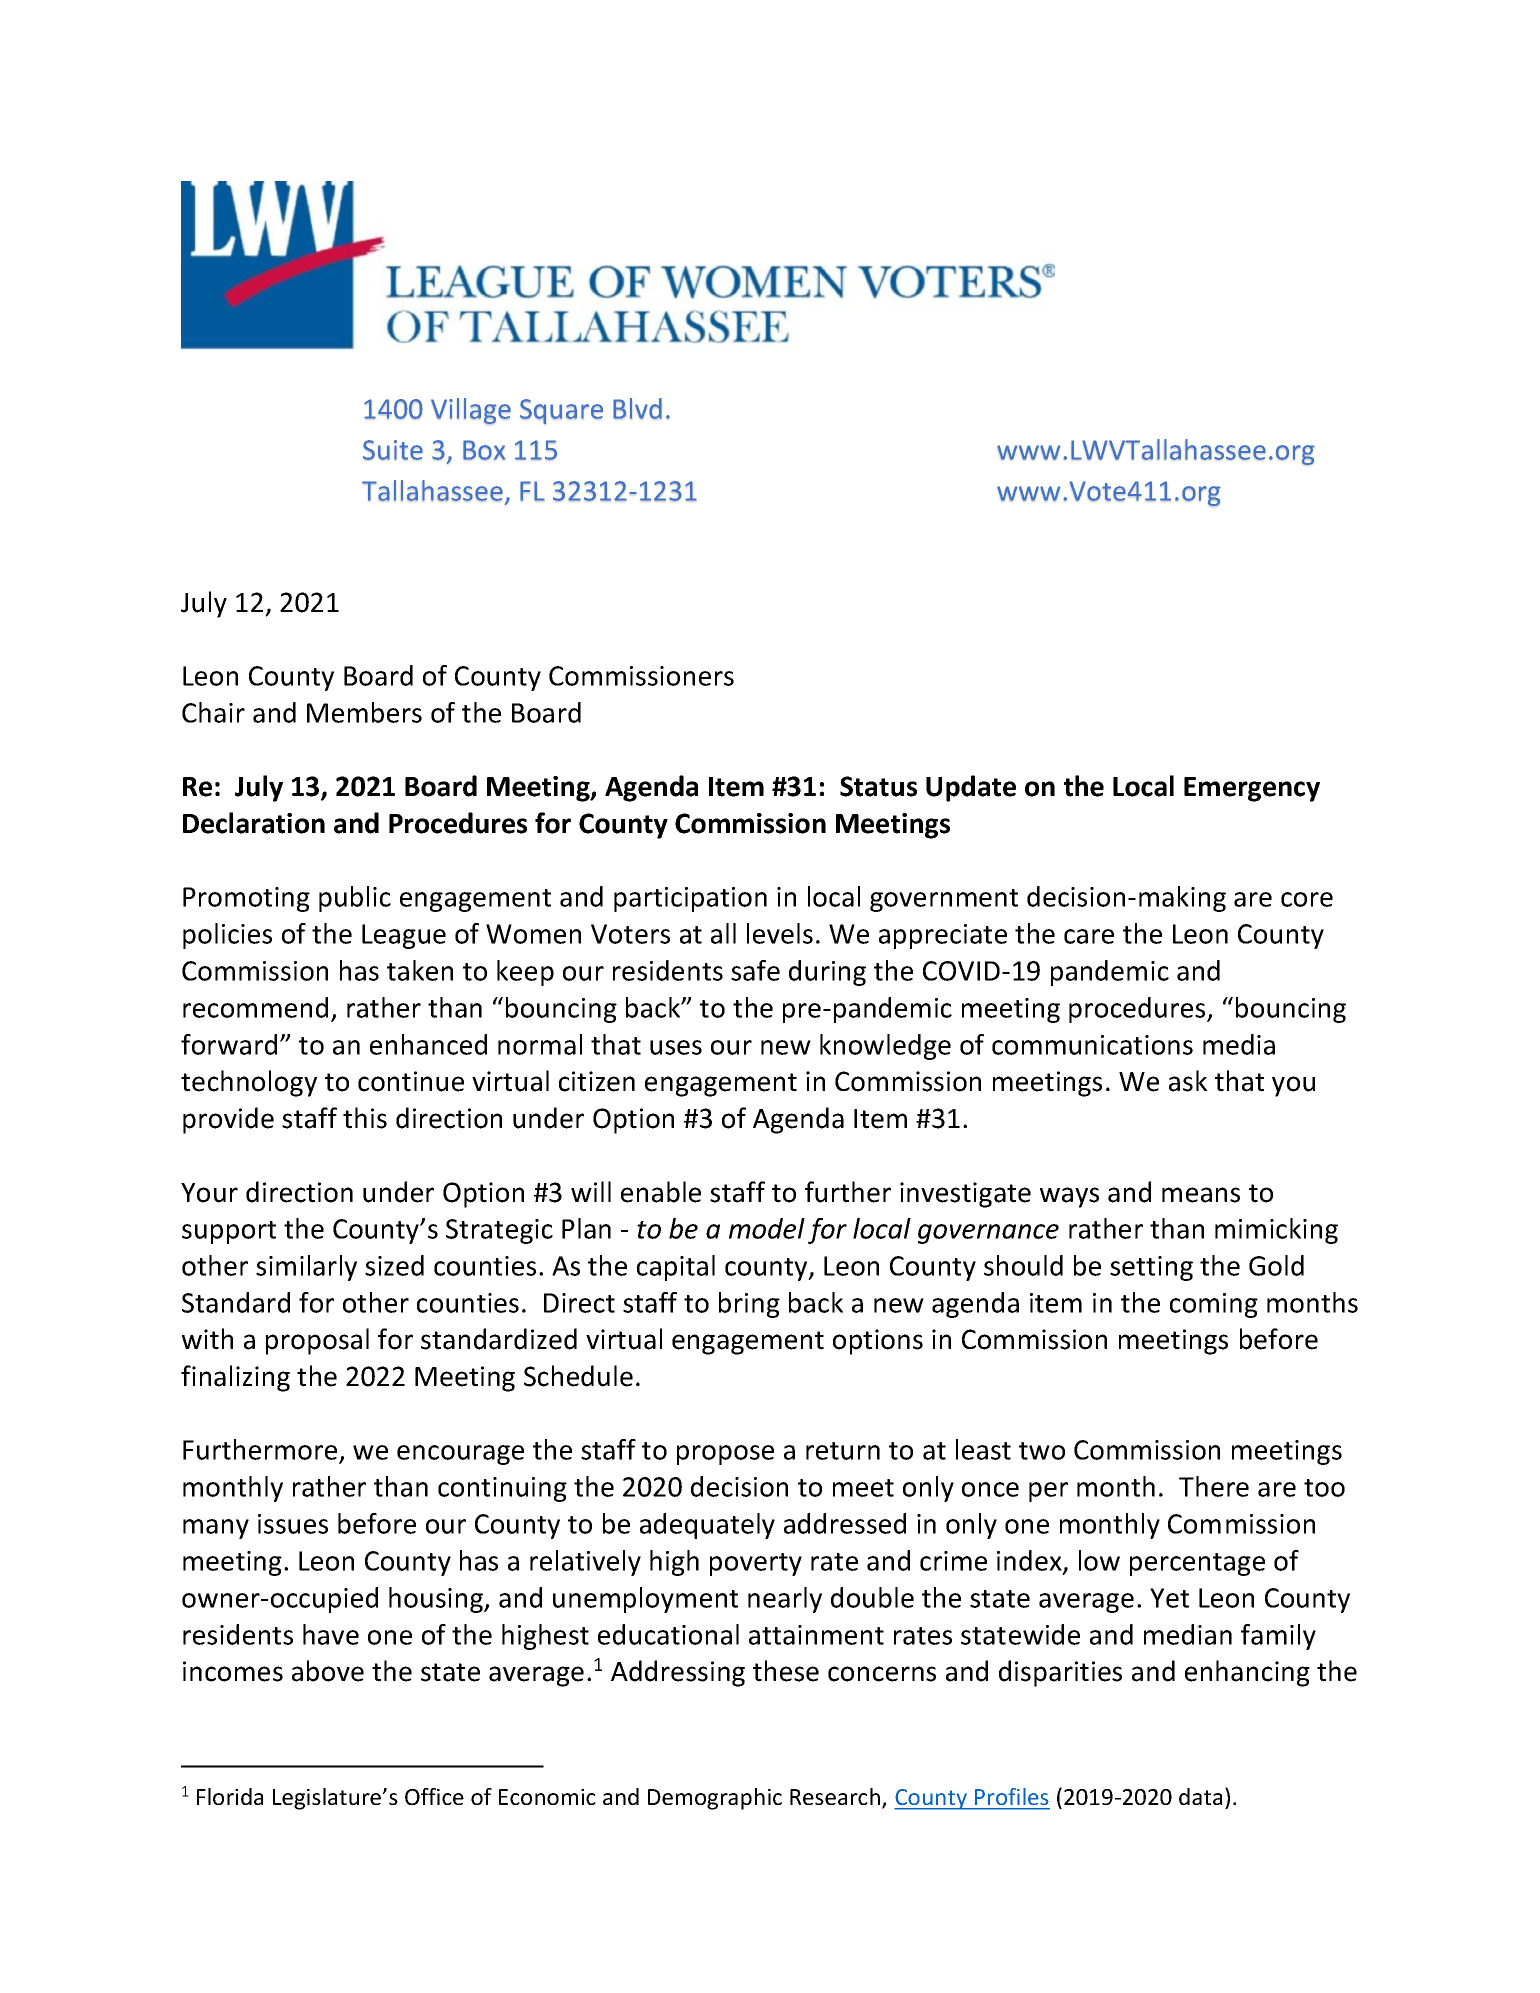 The height and width of the screenshot is (1993, 1540). What do you see at coordinates (1200, 1796) in the screenshot?
I see `data` at bounding box center [1200, 1796].
